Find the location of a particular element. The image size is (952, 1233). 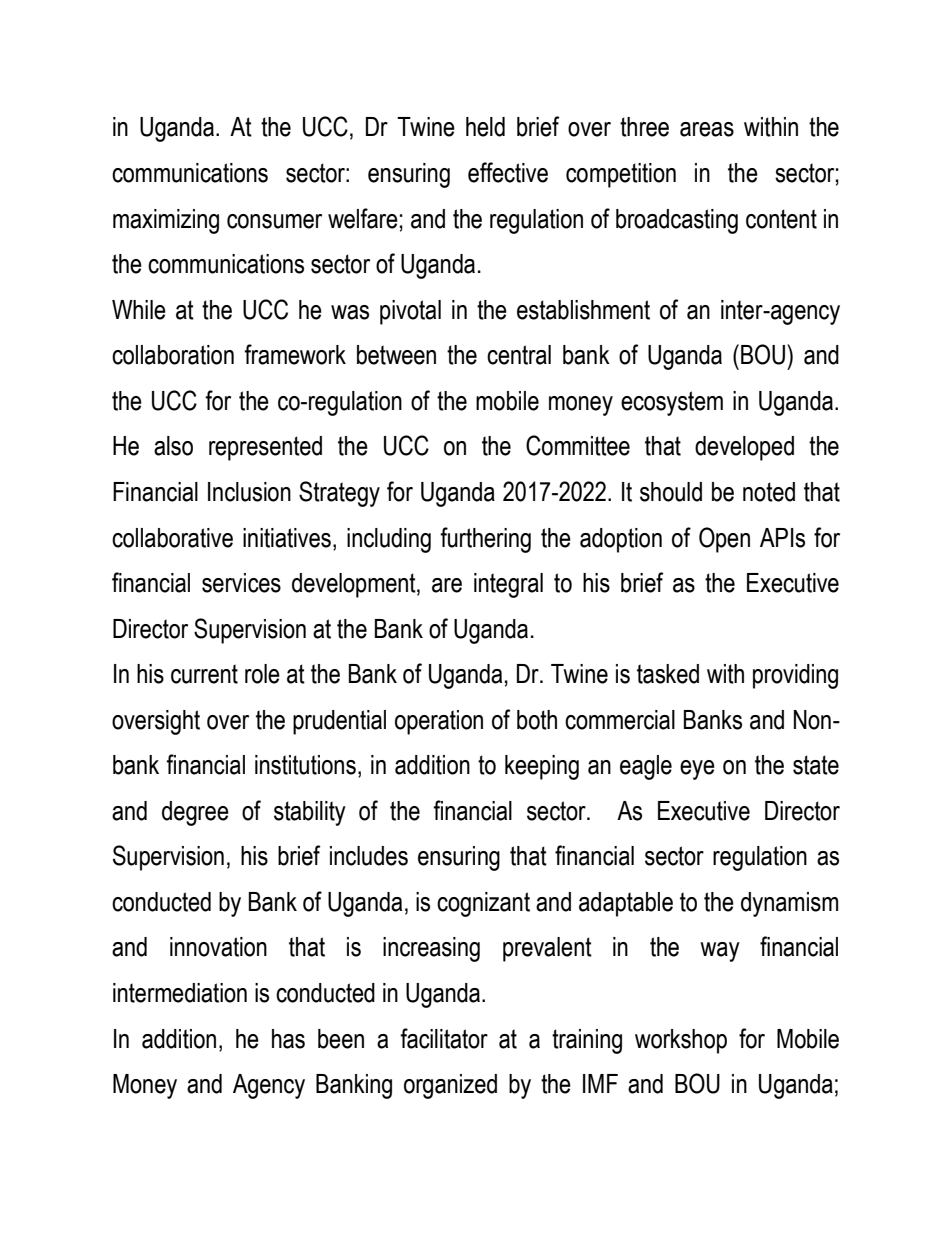

has is located at coordinates (288, 1039).
